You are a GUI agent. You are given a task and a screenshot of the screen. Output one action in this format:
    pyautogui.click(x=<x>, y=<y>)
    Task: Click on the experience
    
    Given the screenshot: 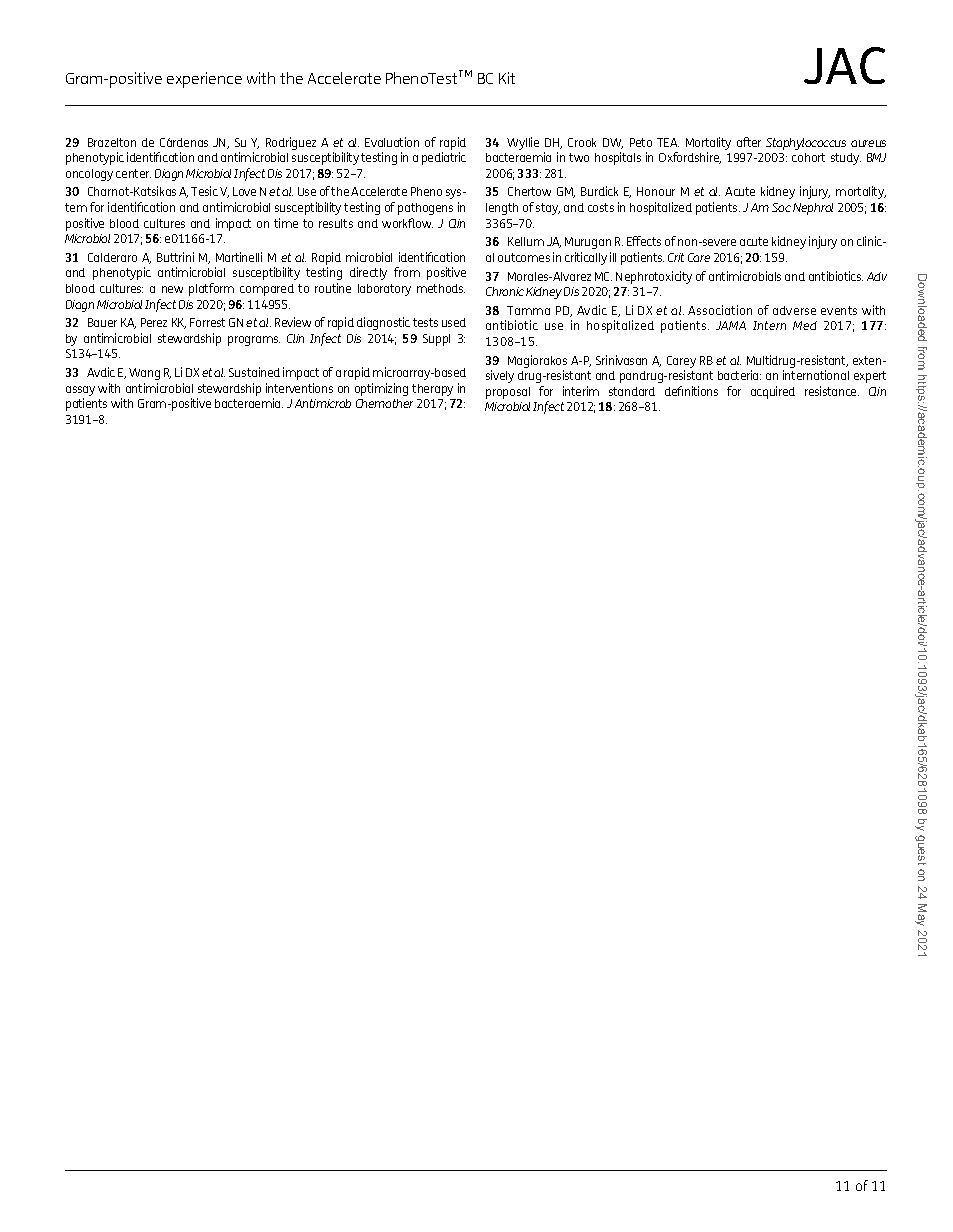 What is the action you would take?
    pyautogui.click(x=204, y=80)
